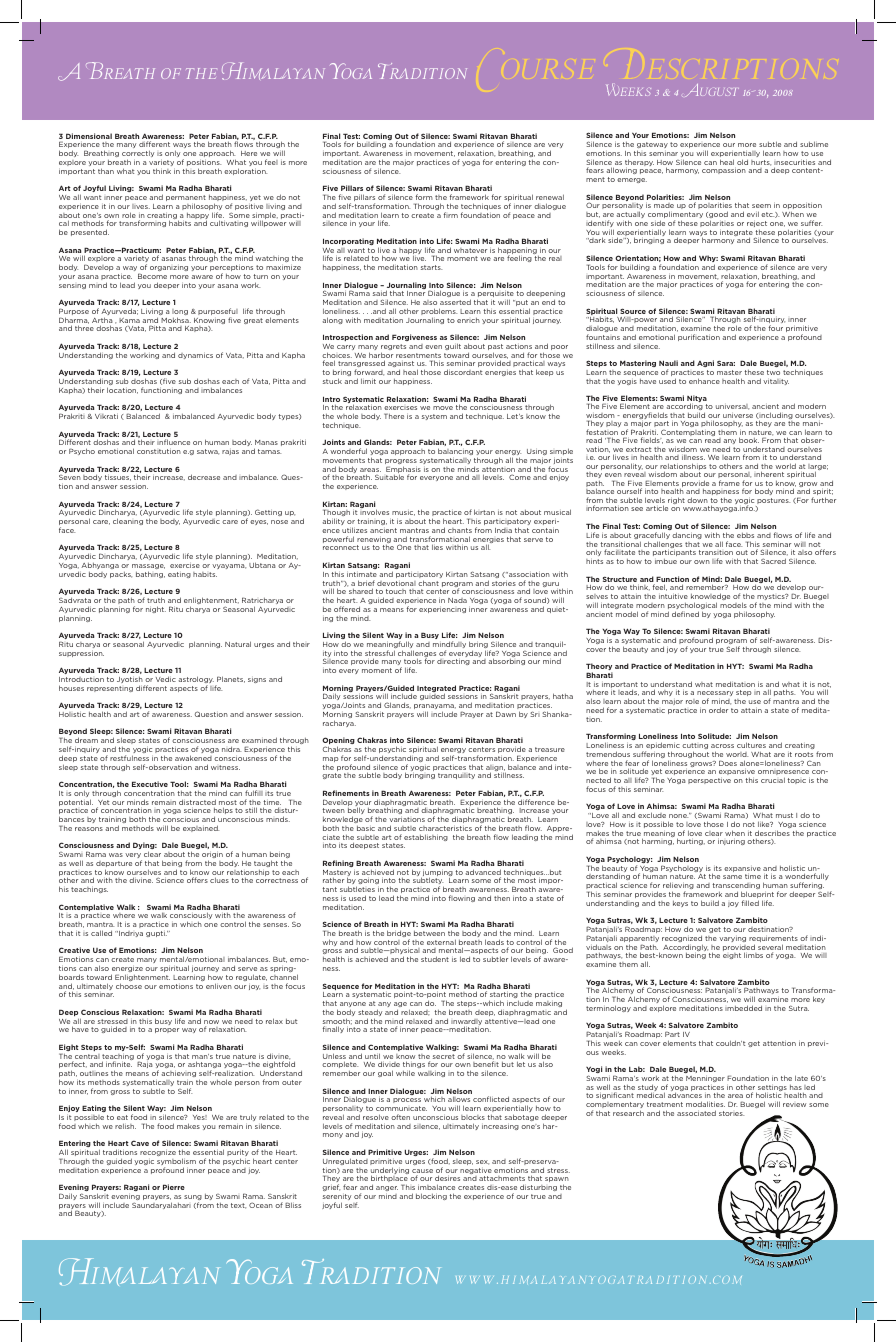 The height and width of the page is (1342, 896). Describe the element at coordinates (710, 90) in the page. I see `August` at that location.
